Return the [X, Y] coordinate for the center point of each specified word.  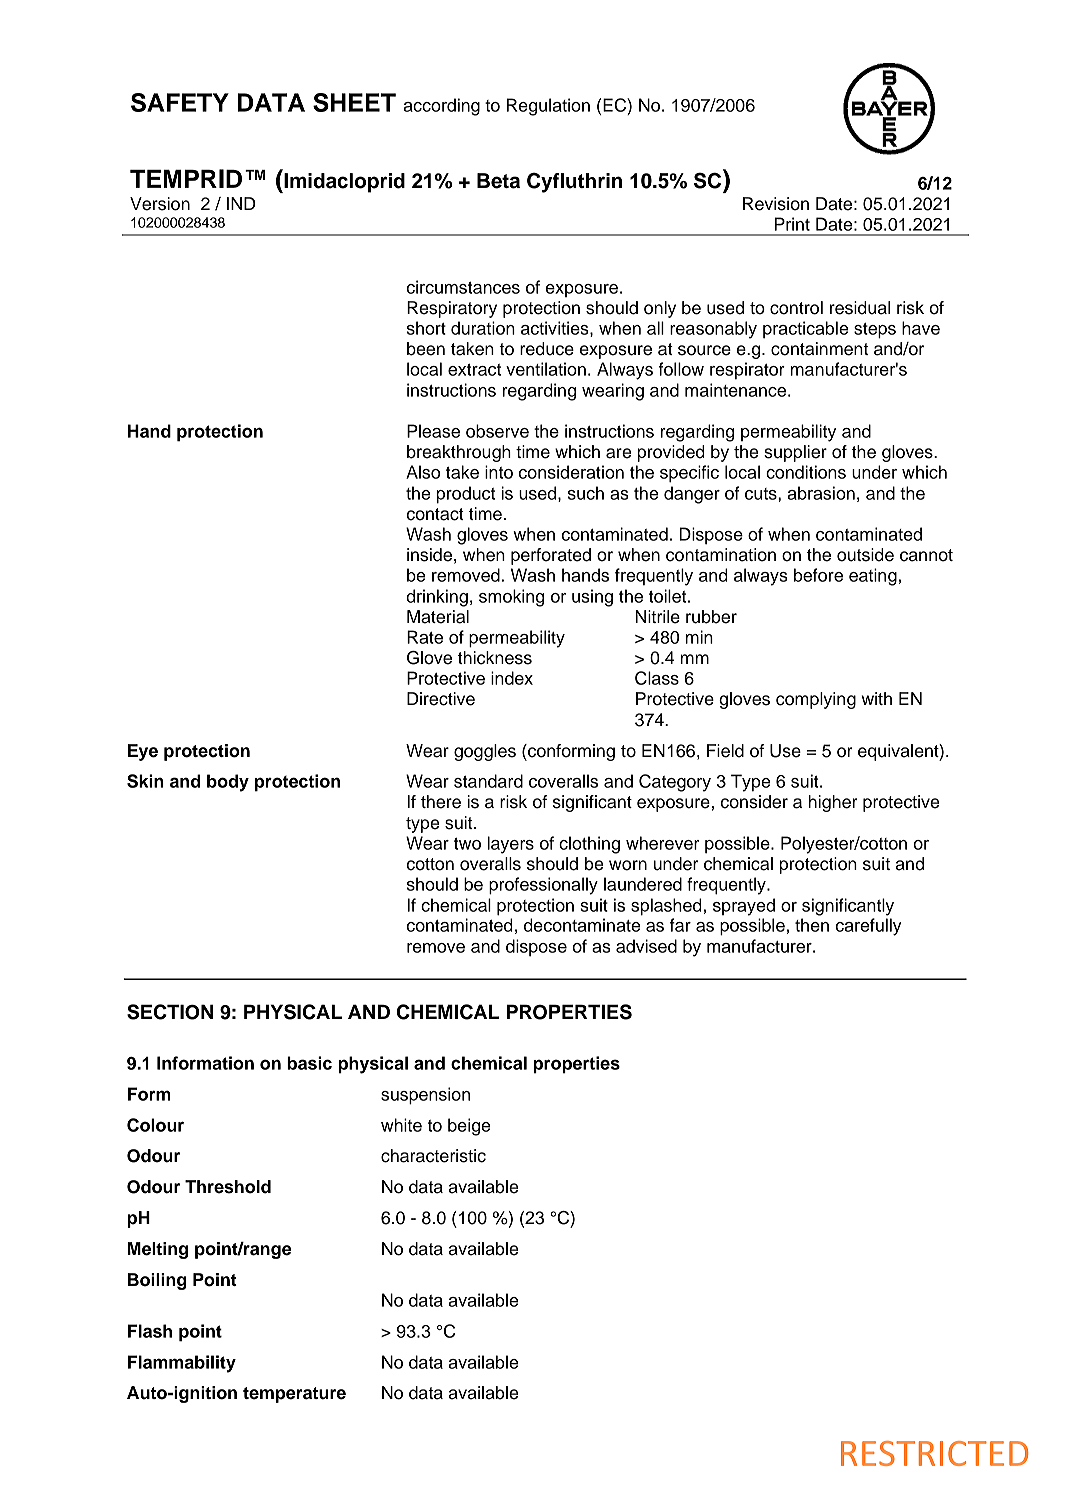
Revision [776, 204]
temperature [294, 1395]
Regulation [548, 107]
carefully [869, 927]
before [818, 575]
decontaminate [582, 925]
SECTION [170, 1012]
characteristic [433, 1156]
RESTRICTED [934, 1453]
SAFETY [180, 102]
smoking [511, 598]
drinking [437, 598]
